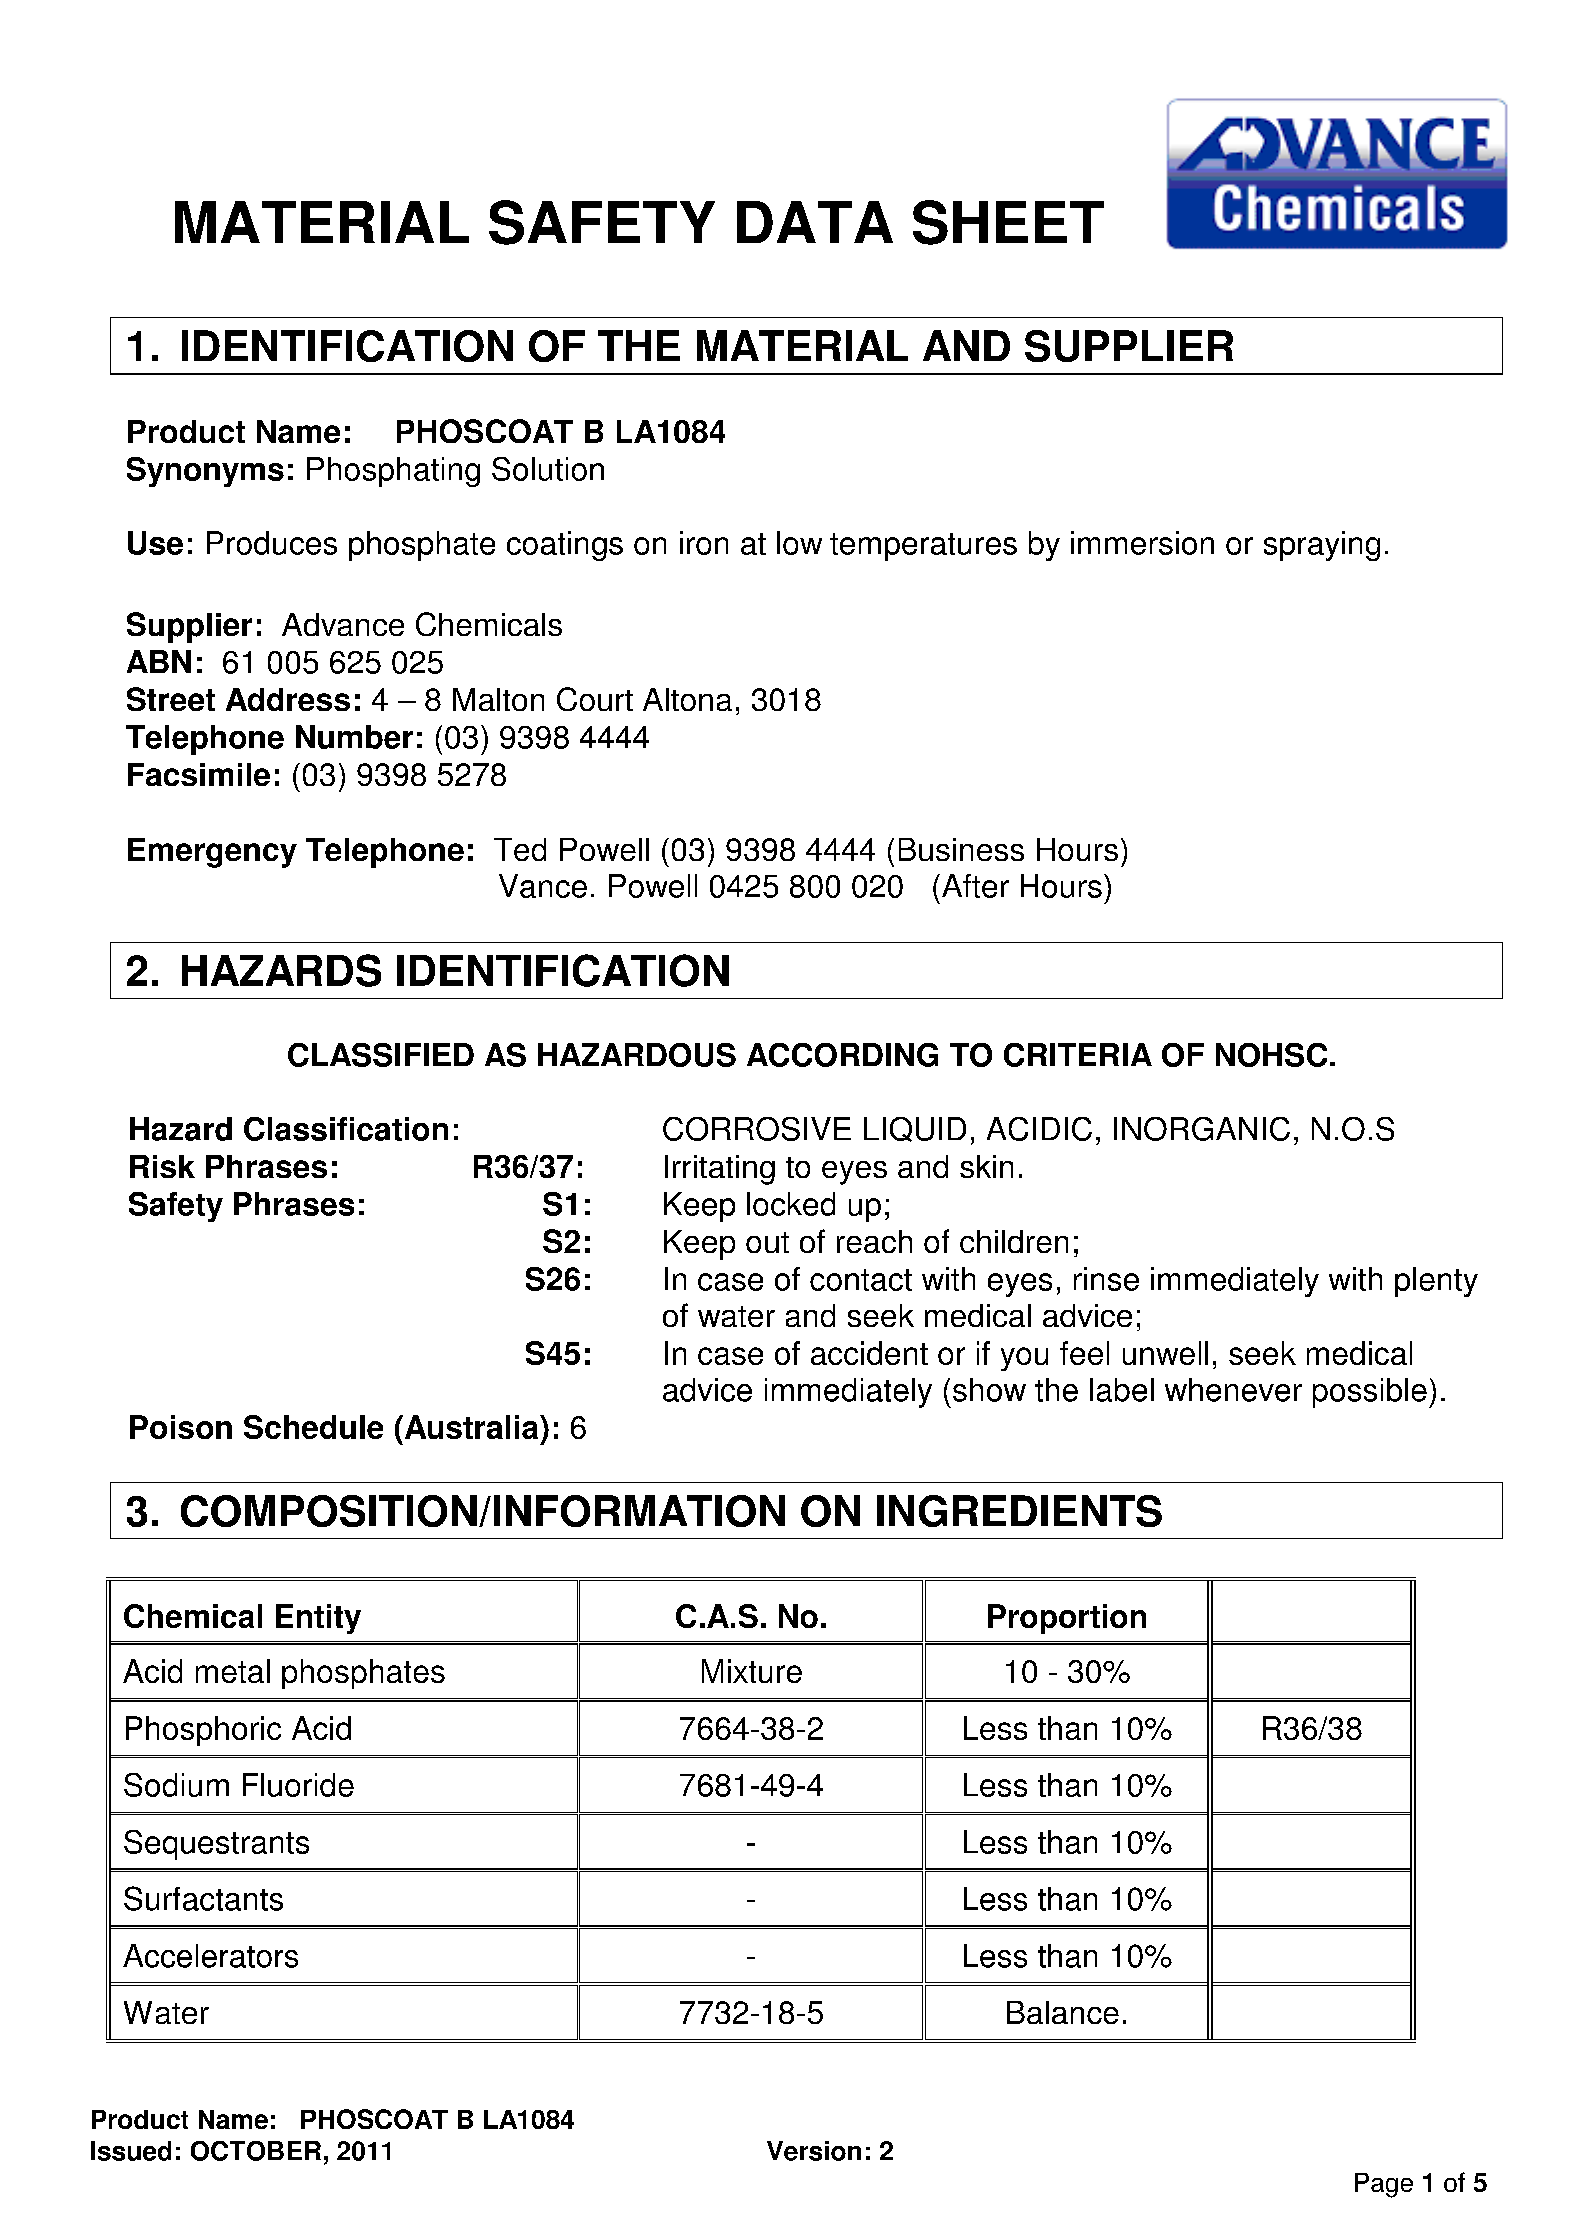  Describe the element at coordinates (205, 472) in the screenshot. I see `Synonyms` at that location.
